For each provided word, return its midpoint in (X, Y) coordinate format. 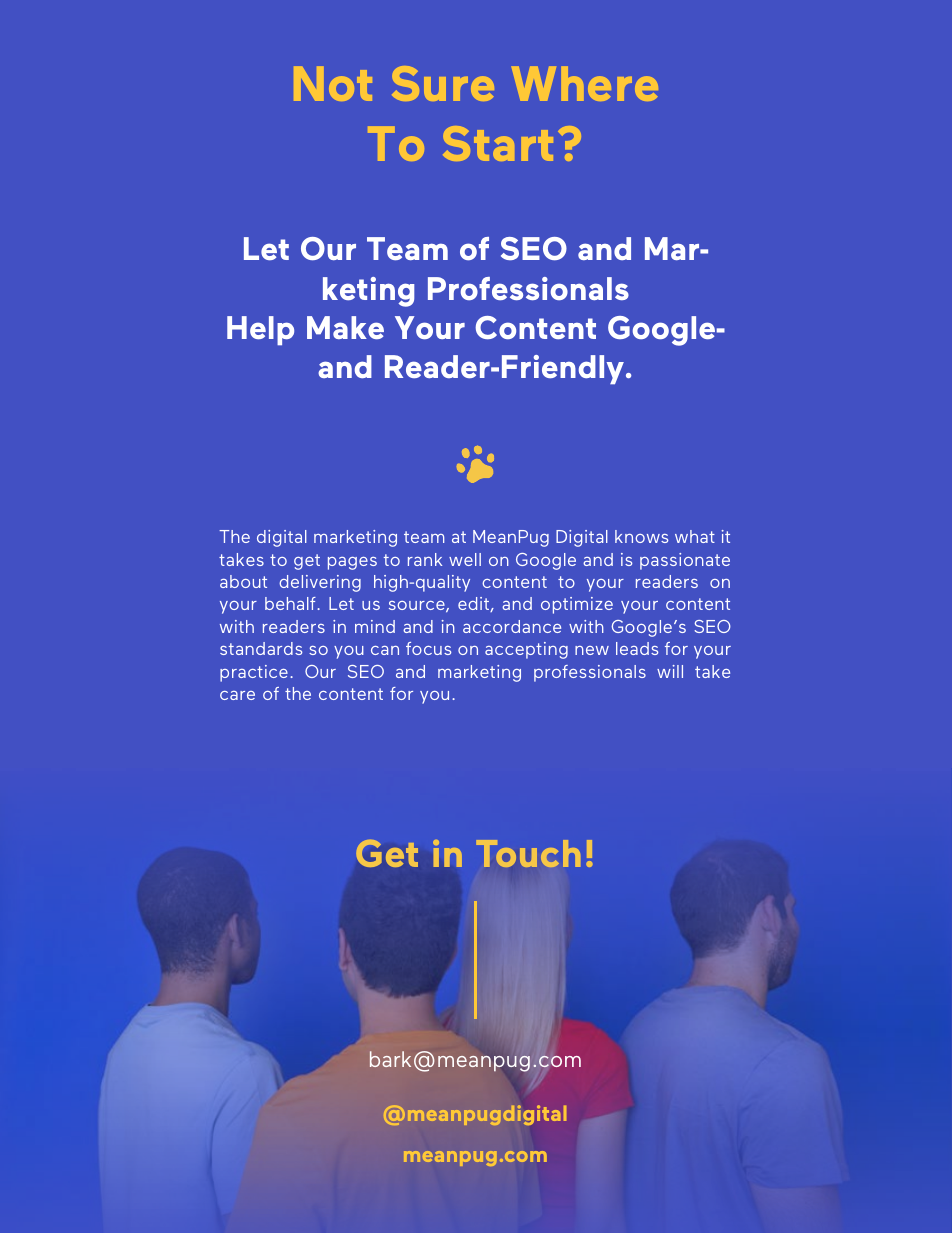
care (237, 695)
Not (333, 83)
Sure (443, 83)
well (465, 559)
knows (641, 536)
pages (352, 563)
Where (585, 83)
